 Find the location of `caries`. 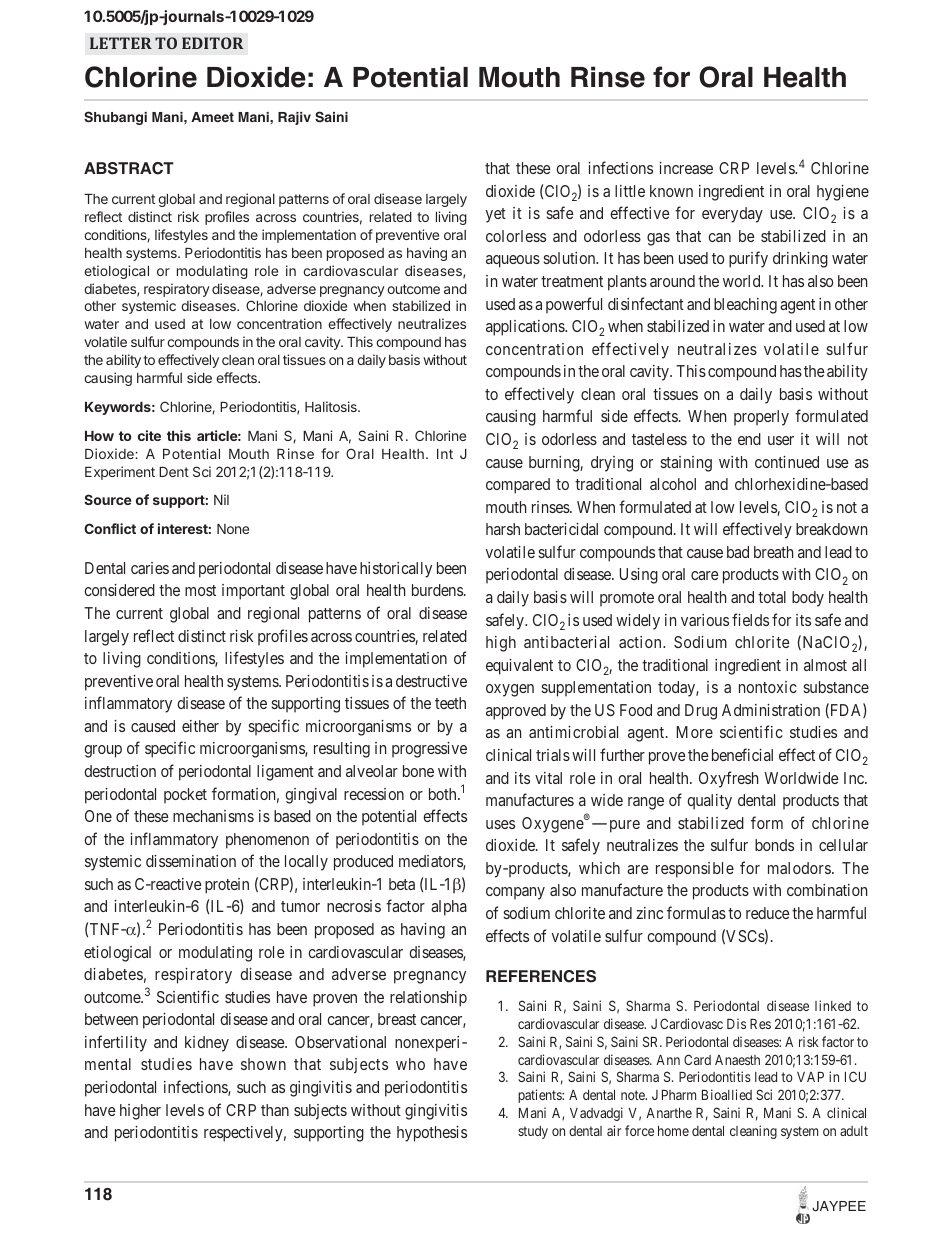

caries is located at coordinates (150, 568).
